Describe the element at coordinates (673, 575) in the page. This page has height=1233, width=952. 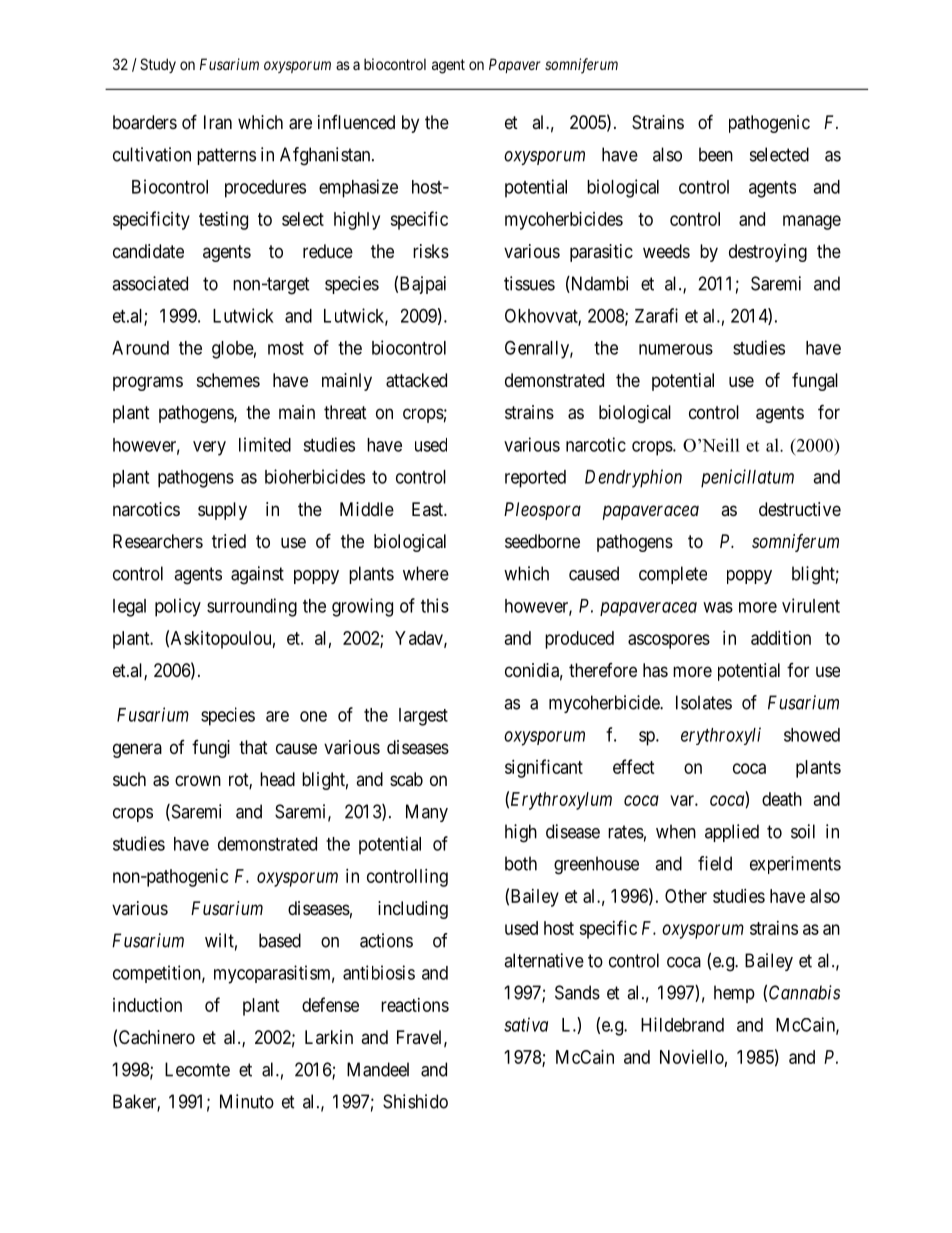
I see `complete` at that location.
